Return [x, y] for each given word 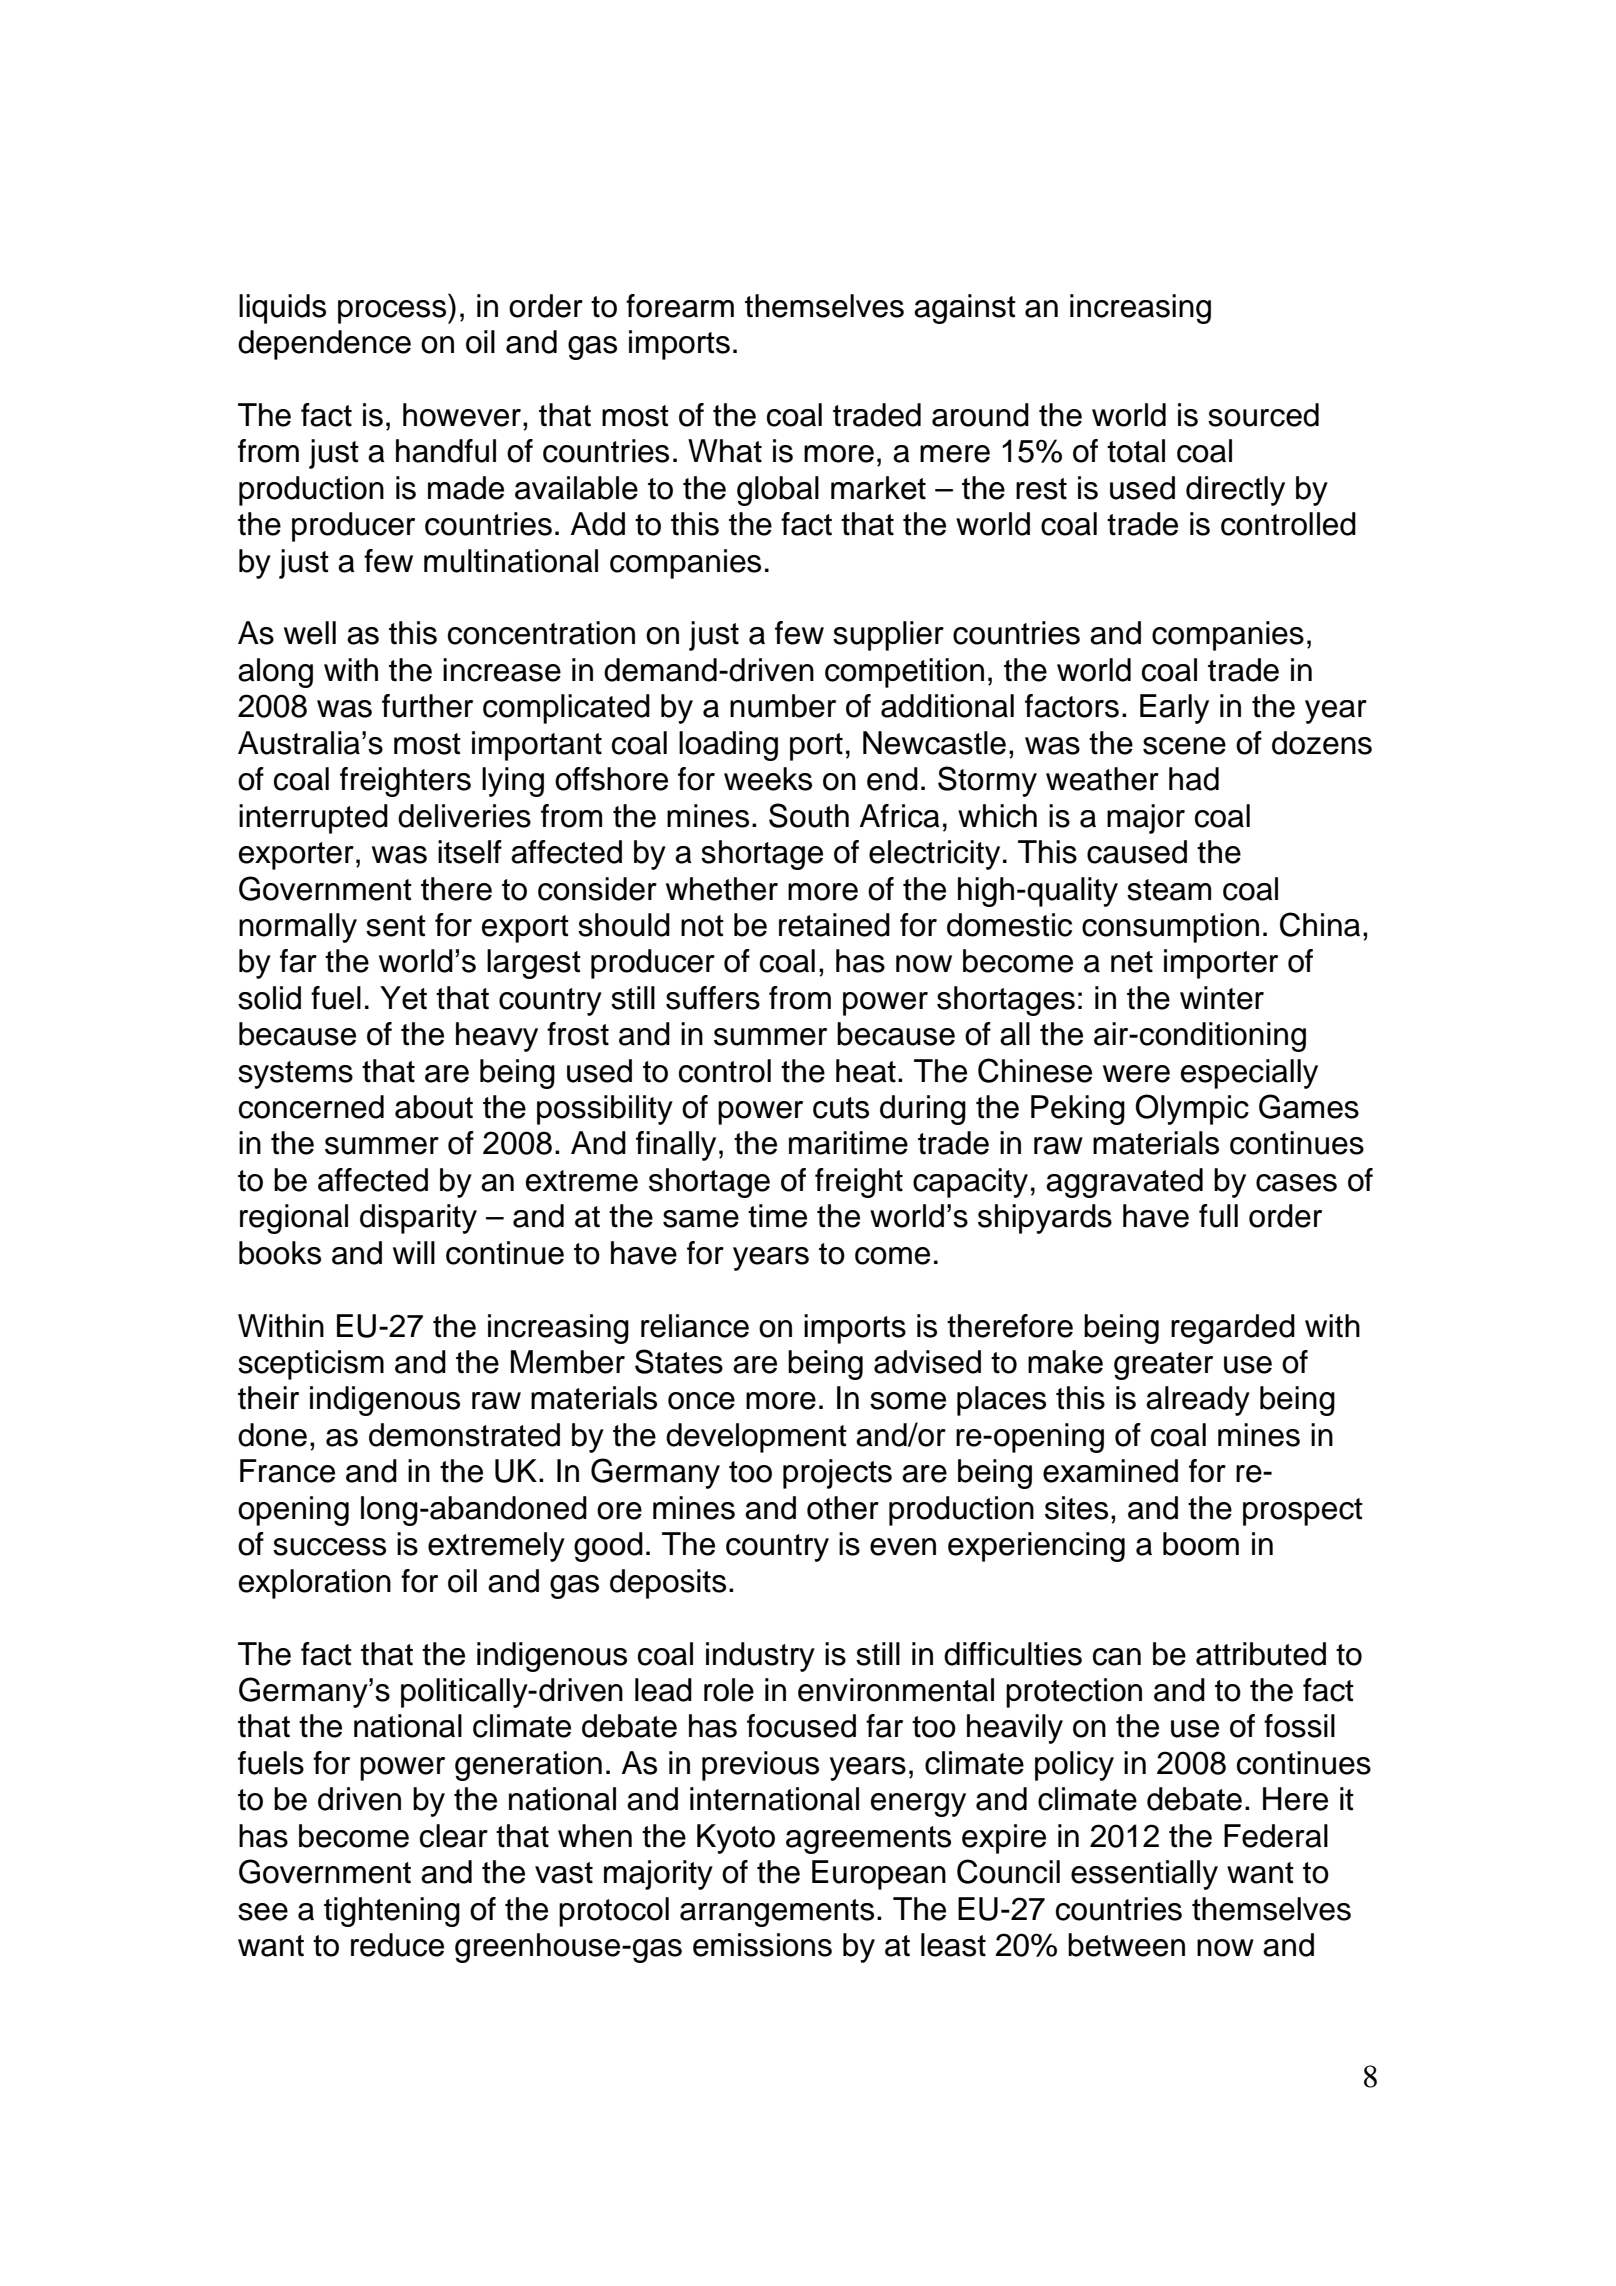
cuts [841, 1108]
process [393, 312]
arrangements [777, 1913]
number [783, 706]
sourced [1263, 415]
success [329, 1547]
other [843, 1508]
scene [1184, 746]
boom [1201, 1544]
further [427, 706]
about [434, 1107]
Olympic [1192, 1109]
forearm [680, 306]
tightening [392, 1912]
